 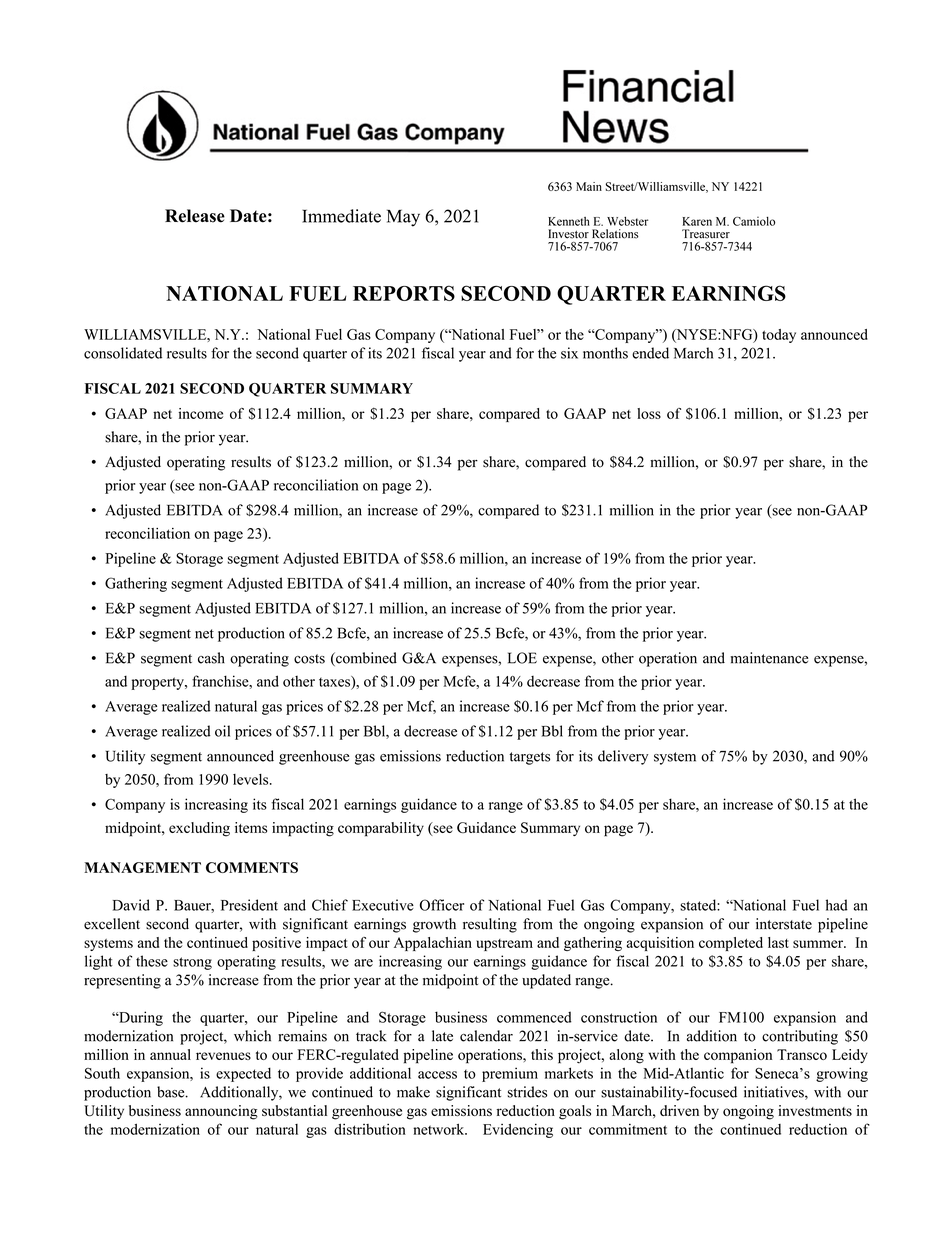 I want to click on Karen, so click(x=697, y=221).
